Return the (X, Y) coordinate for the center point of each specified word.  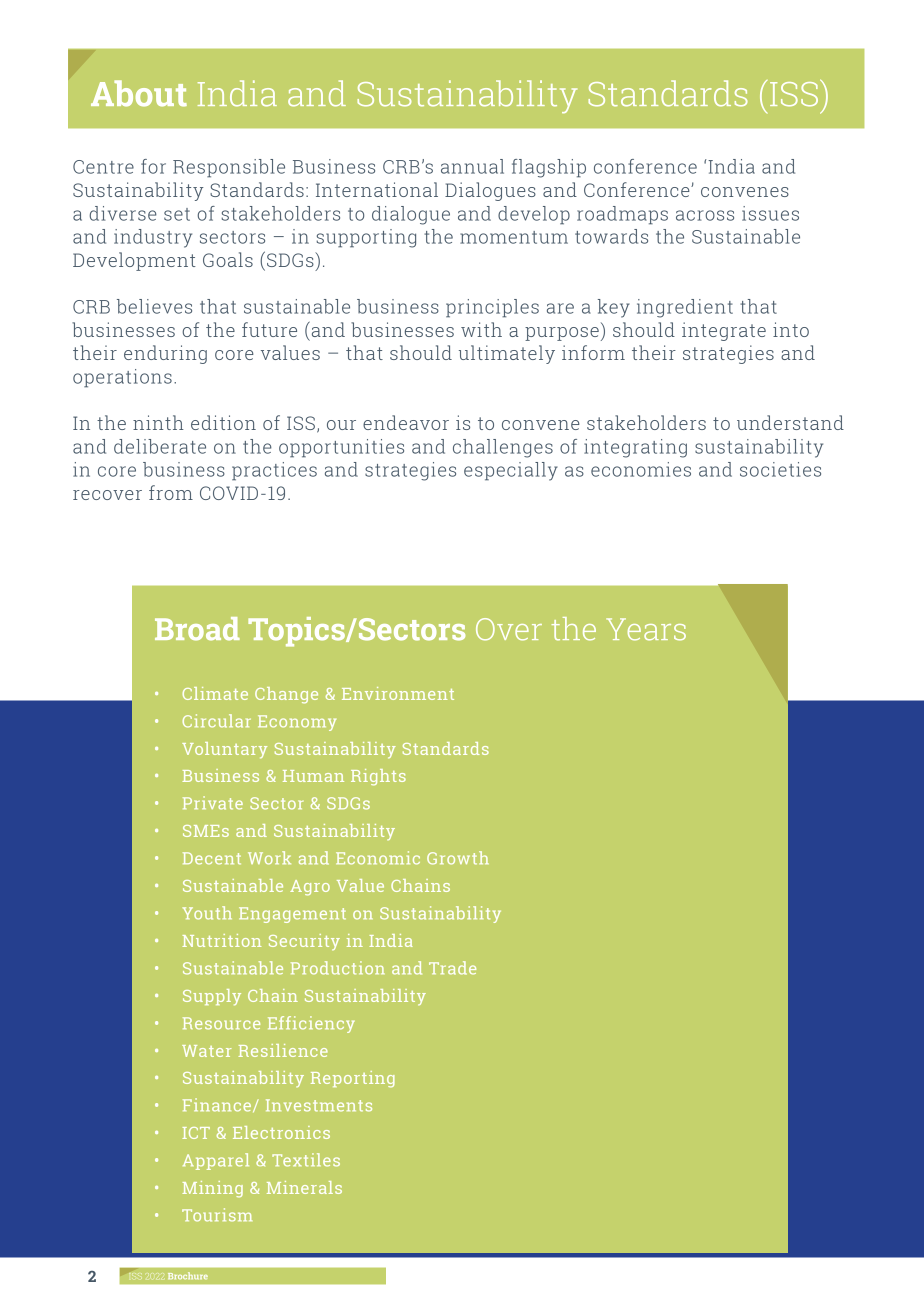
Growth (458, 858)
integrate (724, 331)
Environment (398, 693)
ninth (158, 422)
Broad (197, 629)
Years (646, 629)
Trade (452, 968)
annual (472, 166)
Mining (212, 1189)
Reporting (353, 1079)
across (705, 215)
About (139, 93)
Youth (207, 913)
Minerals (304, 1187)
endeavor (406, 422)
